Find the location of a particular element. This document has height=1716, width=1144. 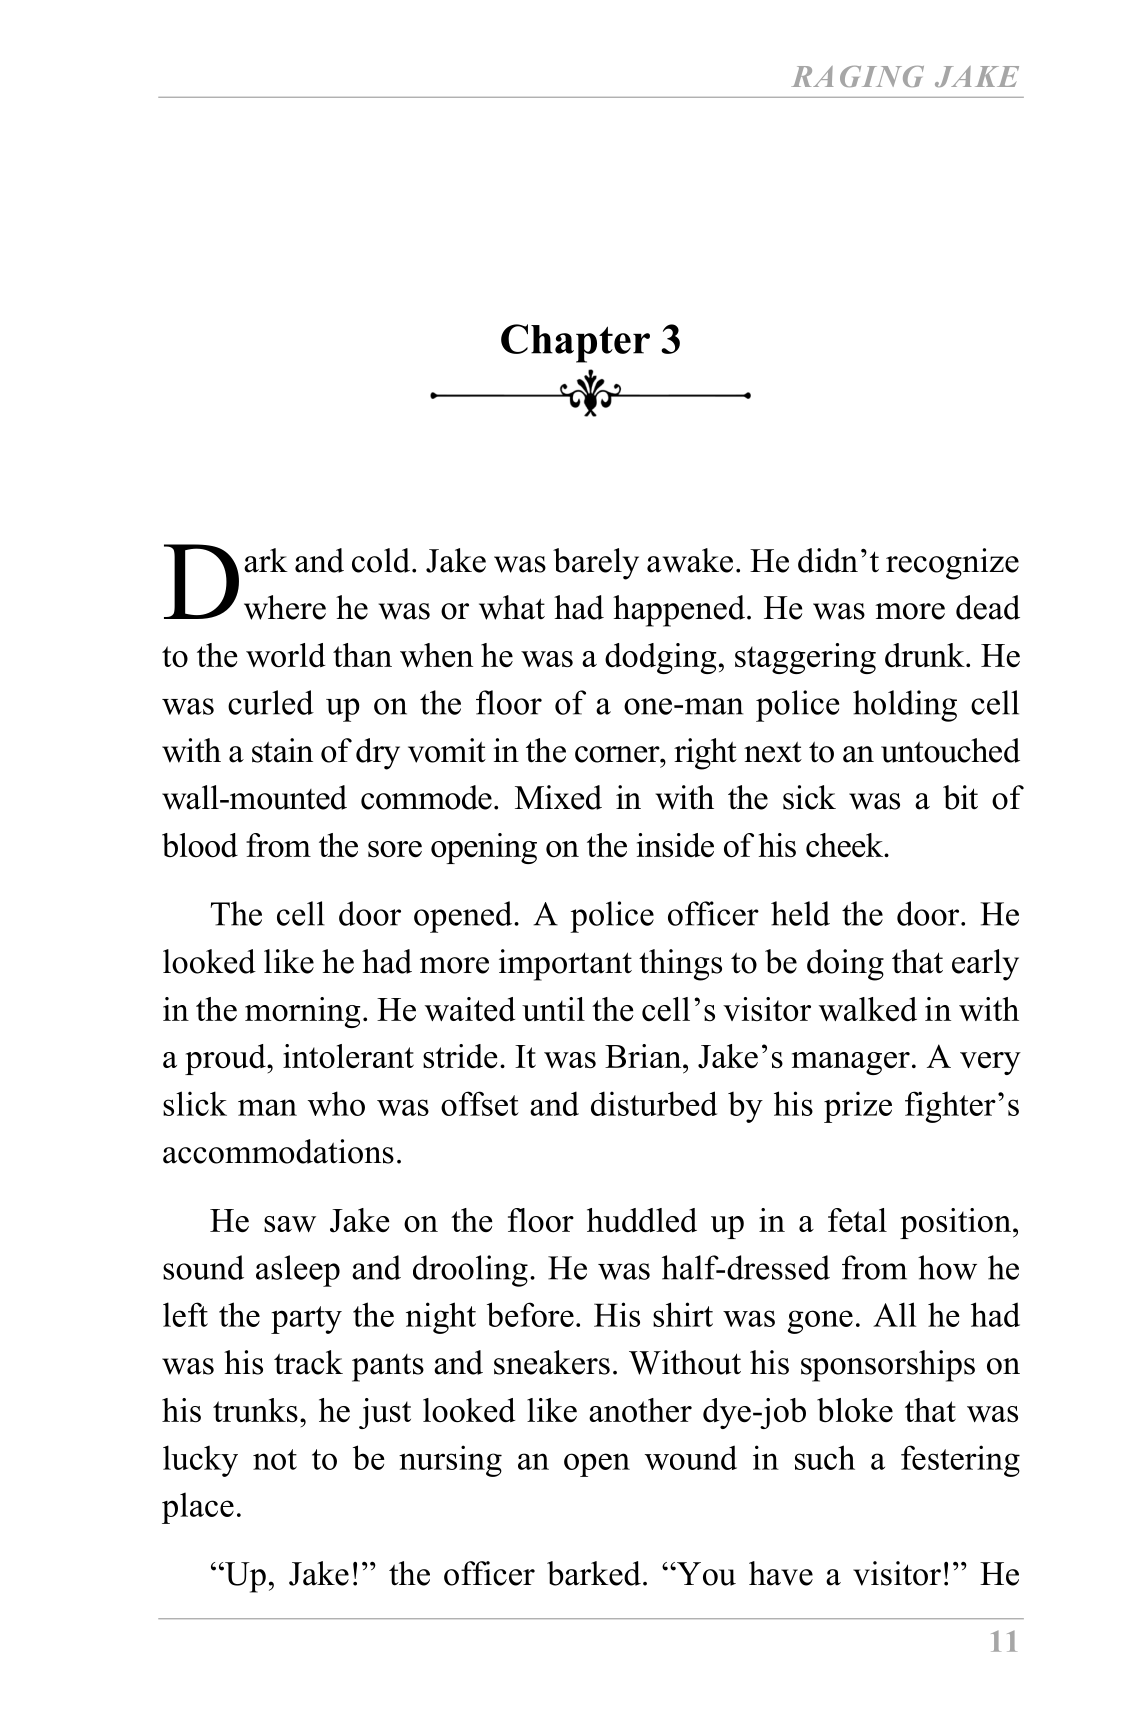

where is located at coordinates (285, 607).
